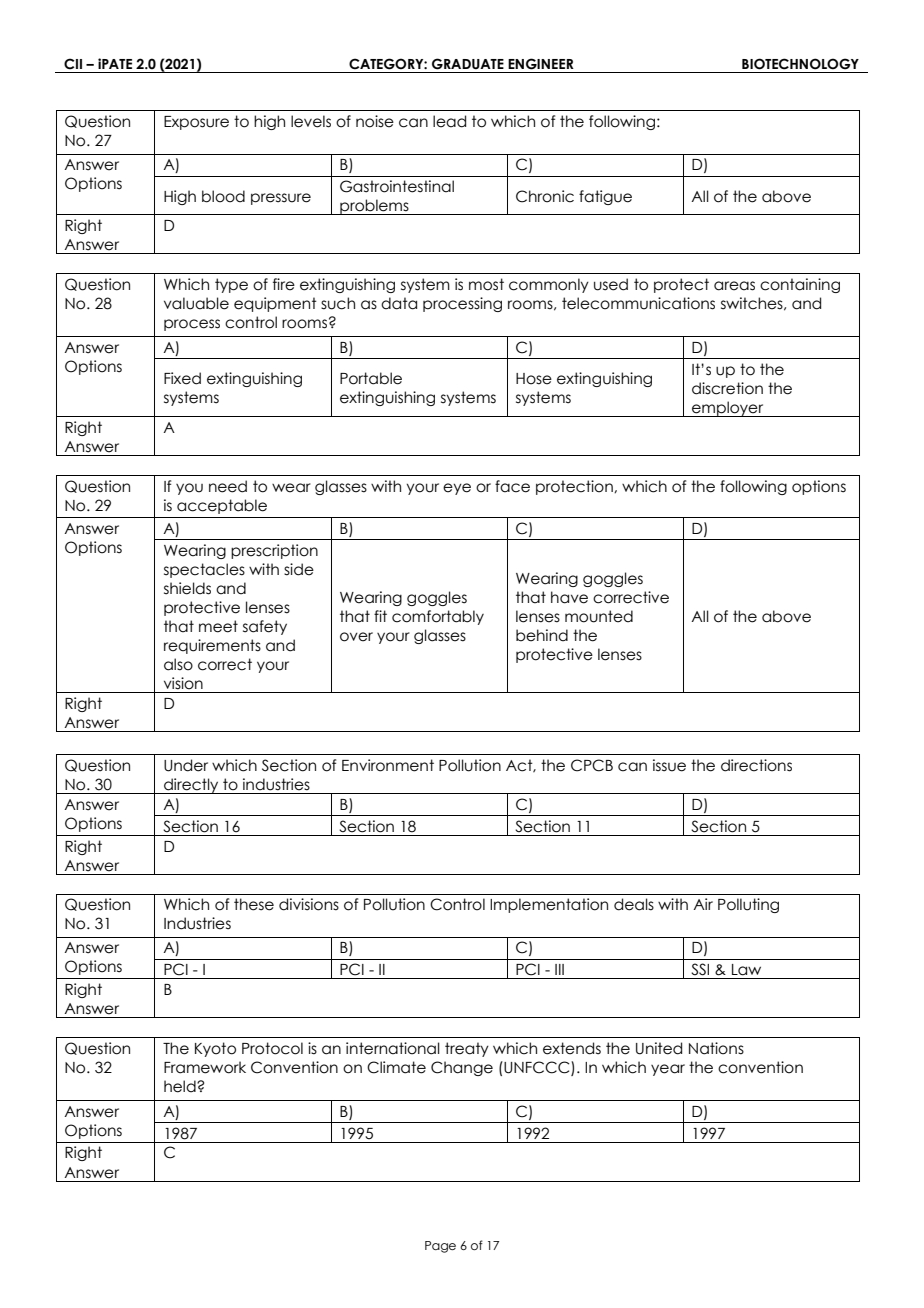 The image size is (924, 1308). What do you see at coordinates (549, 905) in the document?
I see `Implementation` at bounding box center [549, 905].
